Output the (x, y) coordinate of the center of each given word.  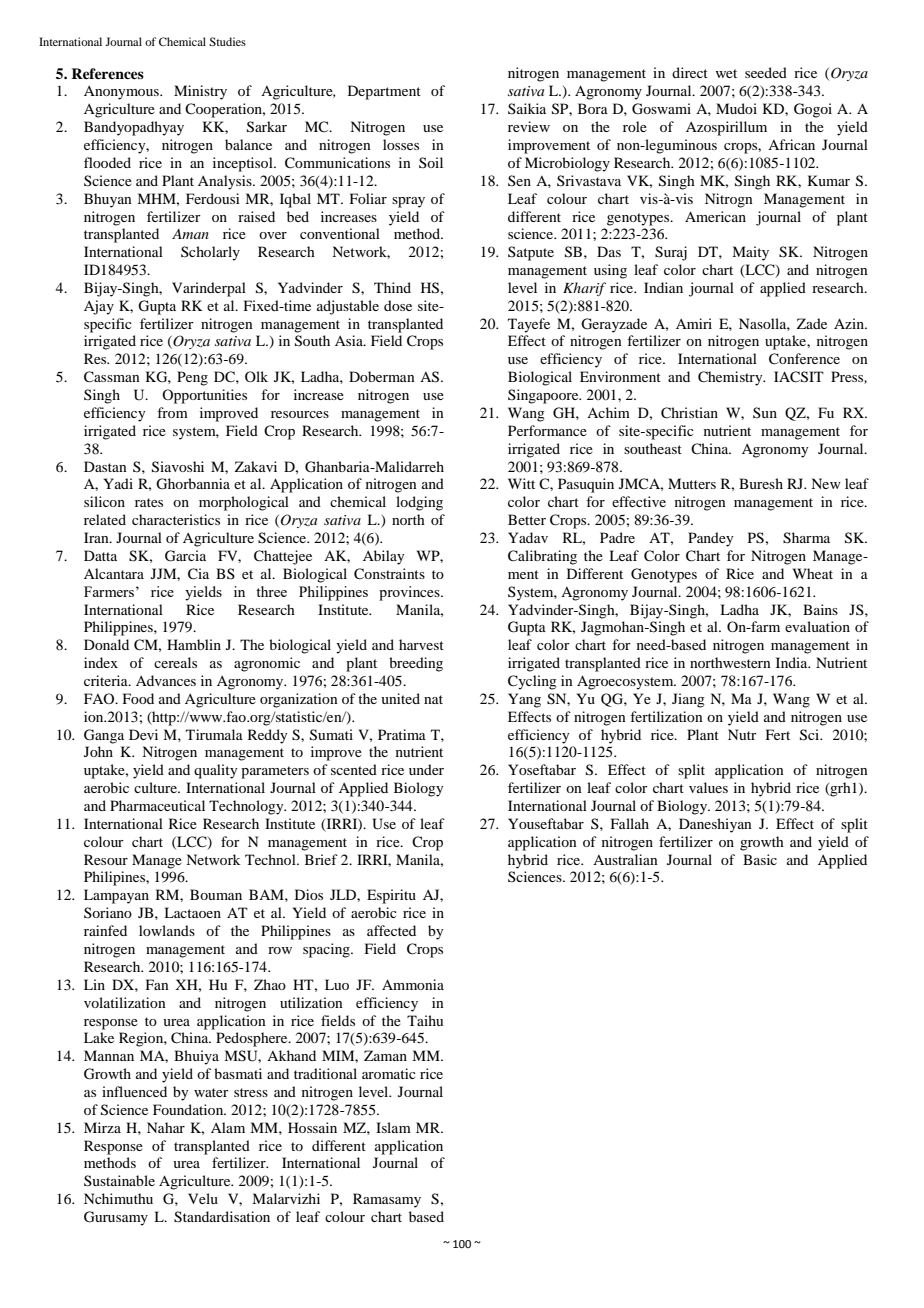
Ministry (200, 92)
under (426, 769)
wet (726, 73)
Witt (521, 483)
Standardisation (222, 1217)
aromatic (389, 1073)
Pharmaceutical (157, 805)
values (708, 787)
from (172, 412)
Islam (393, 1127)
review (529, 126)
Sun (765, 412)
